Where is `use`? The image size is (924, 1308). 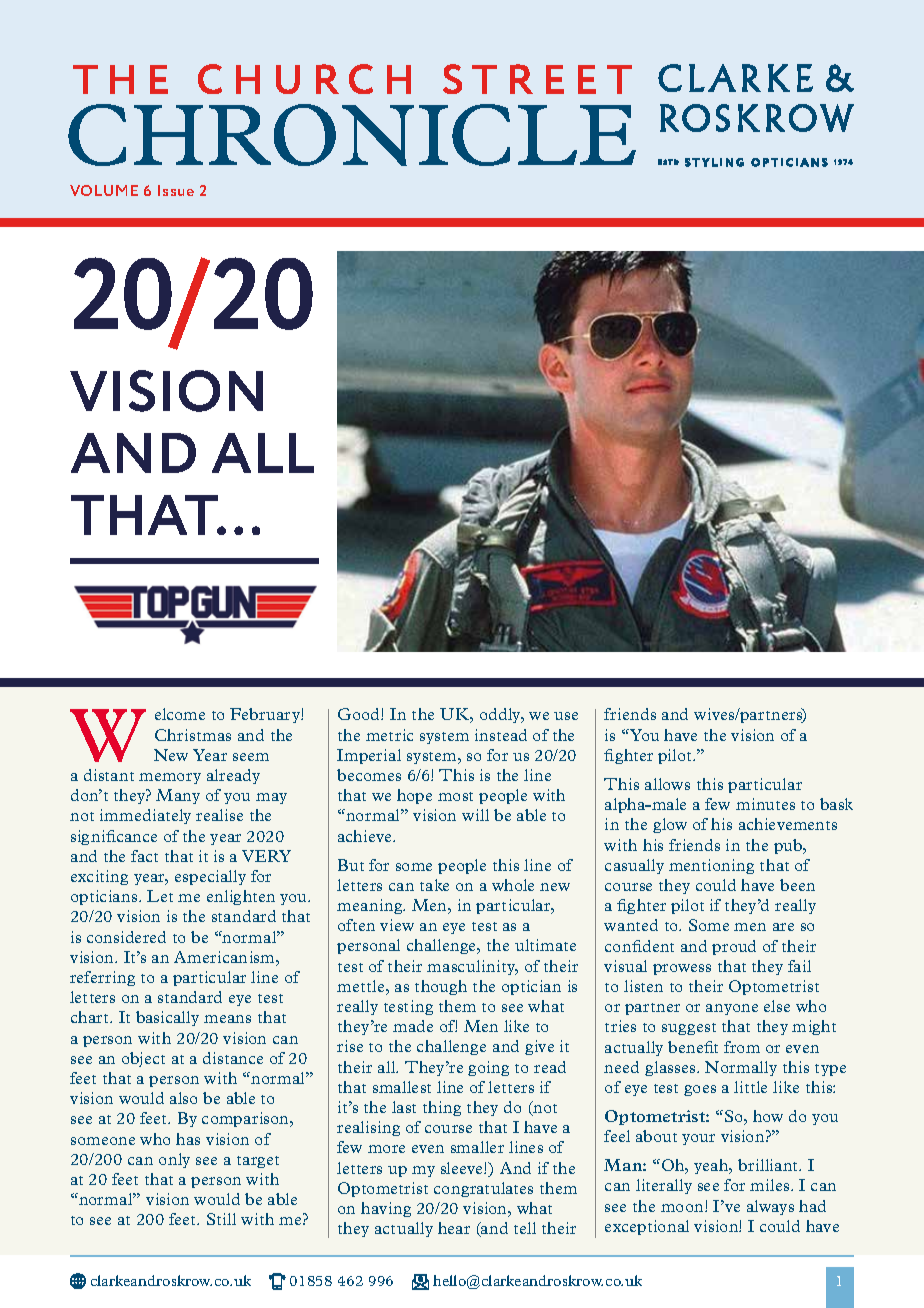 use is located at coordinates (566, 716).
